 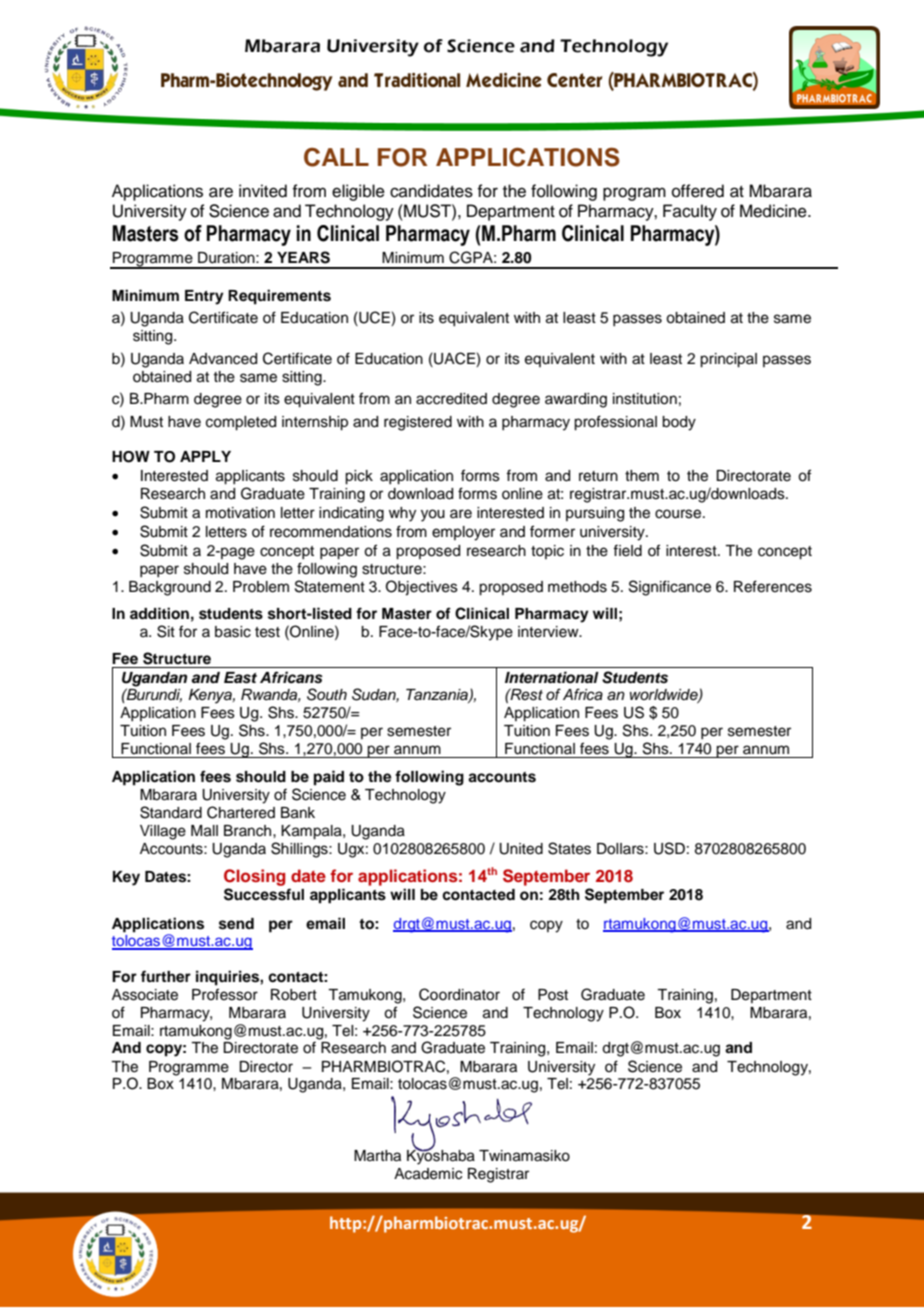 I want to click on eligible, so click(x=358, y=192).
